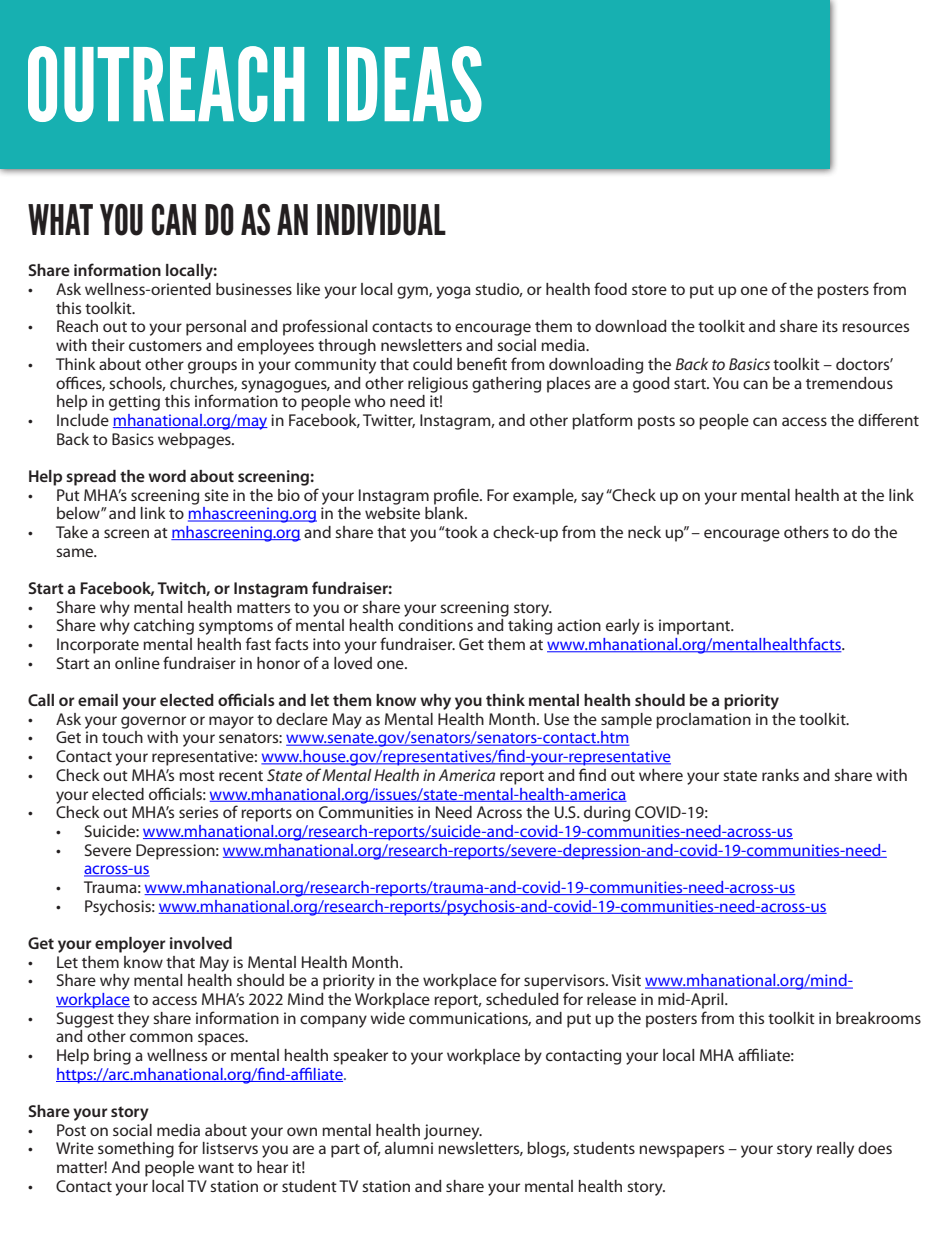 The width and height of the page is (952, 1233). What do you see at coordinates (136, 1150) in the page?
I see `something` at bounding box center [136, 1150].
